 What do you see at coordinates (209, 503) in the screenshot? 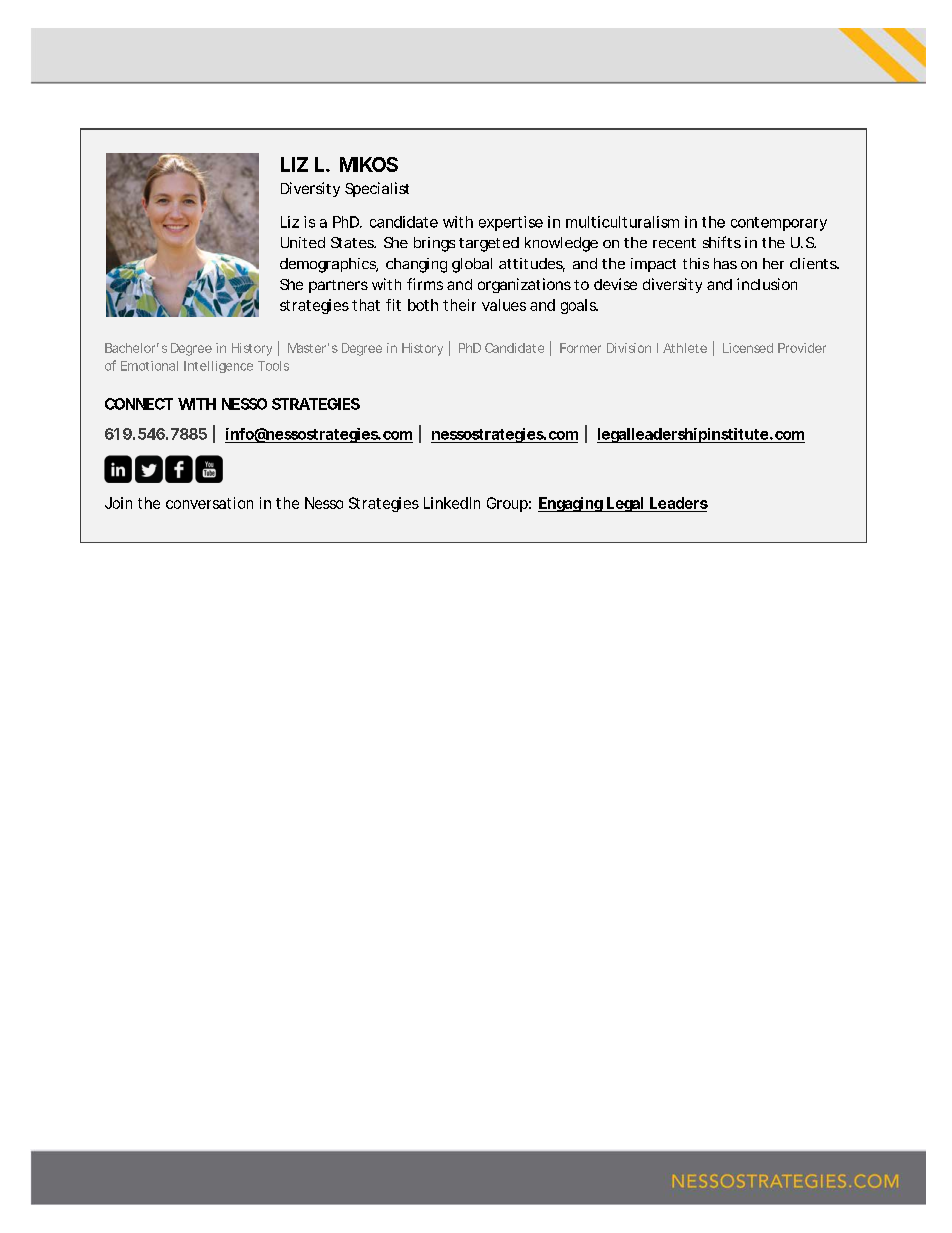
I see `conversation` at bounding box center [209, 503].
